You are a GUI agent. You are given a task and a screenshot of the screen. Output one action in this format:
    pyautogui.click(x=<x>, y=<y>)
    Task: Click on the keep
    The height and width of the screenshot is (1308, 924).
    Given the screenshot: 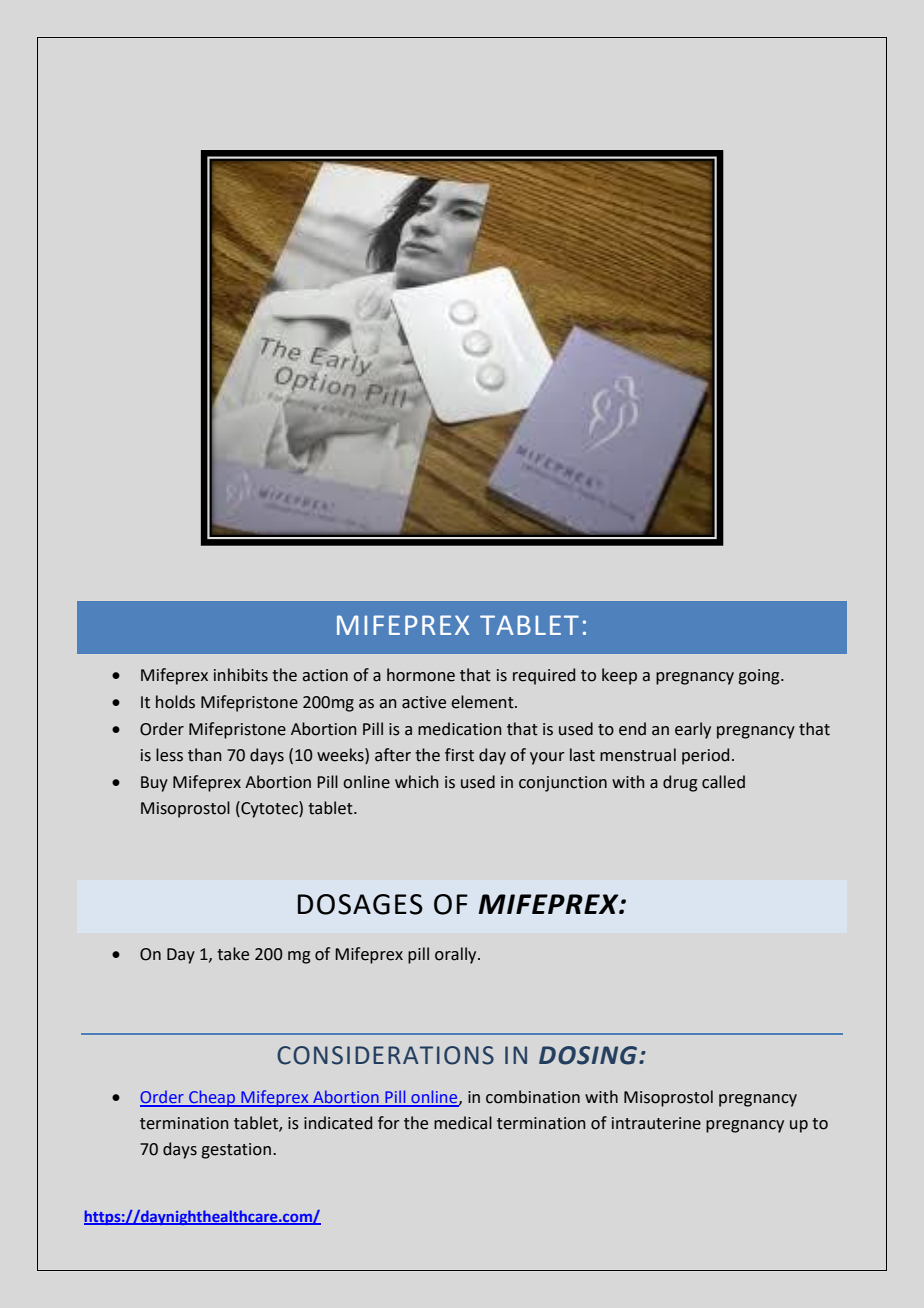 What is the action you would take?
    pyautogui.click(x=619, y=676)
